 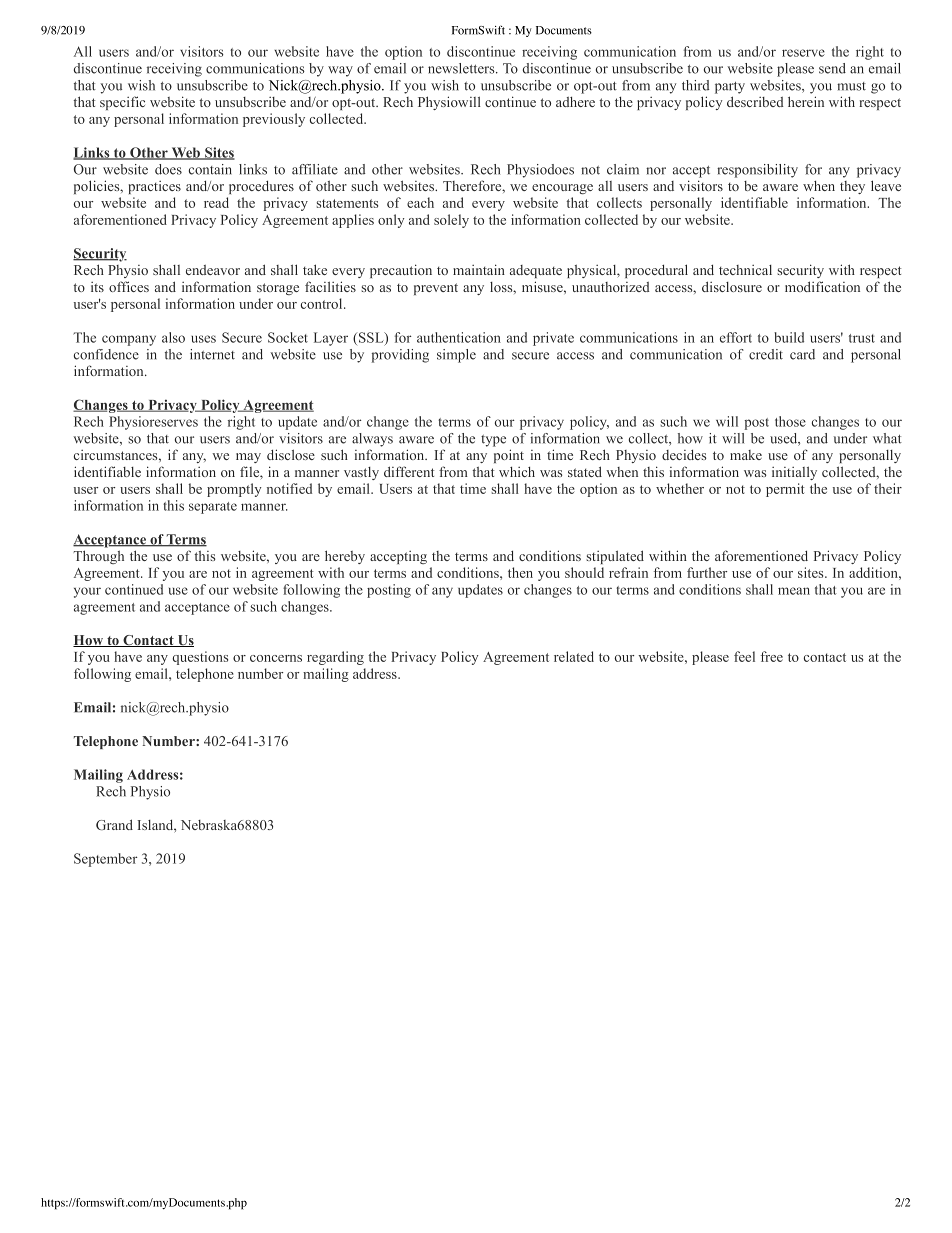 I want to click on related, so click(x=574, y=656).
